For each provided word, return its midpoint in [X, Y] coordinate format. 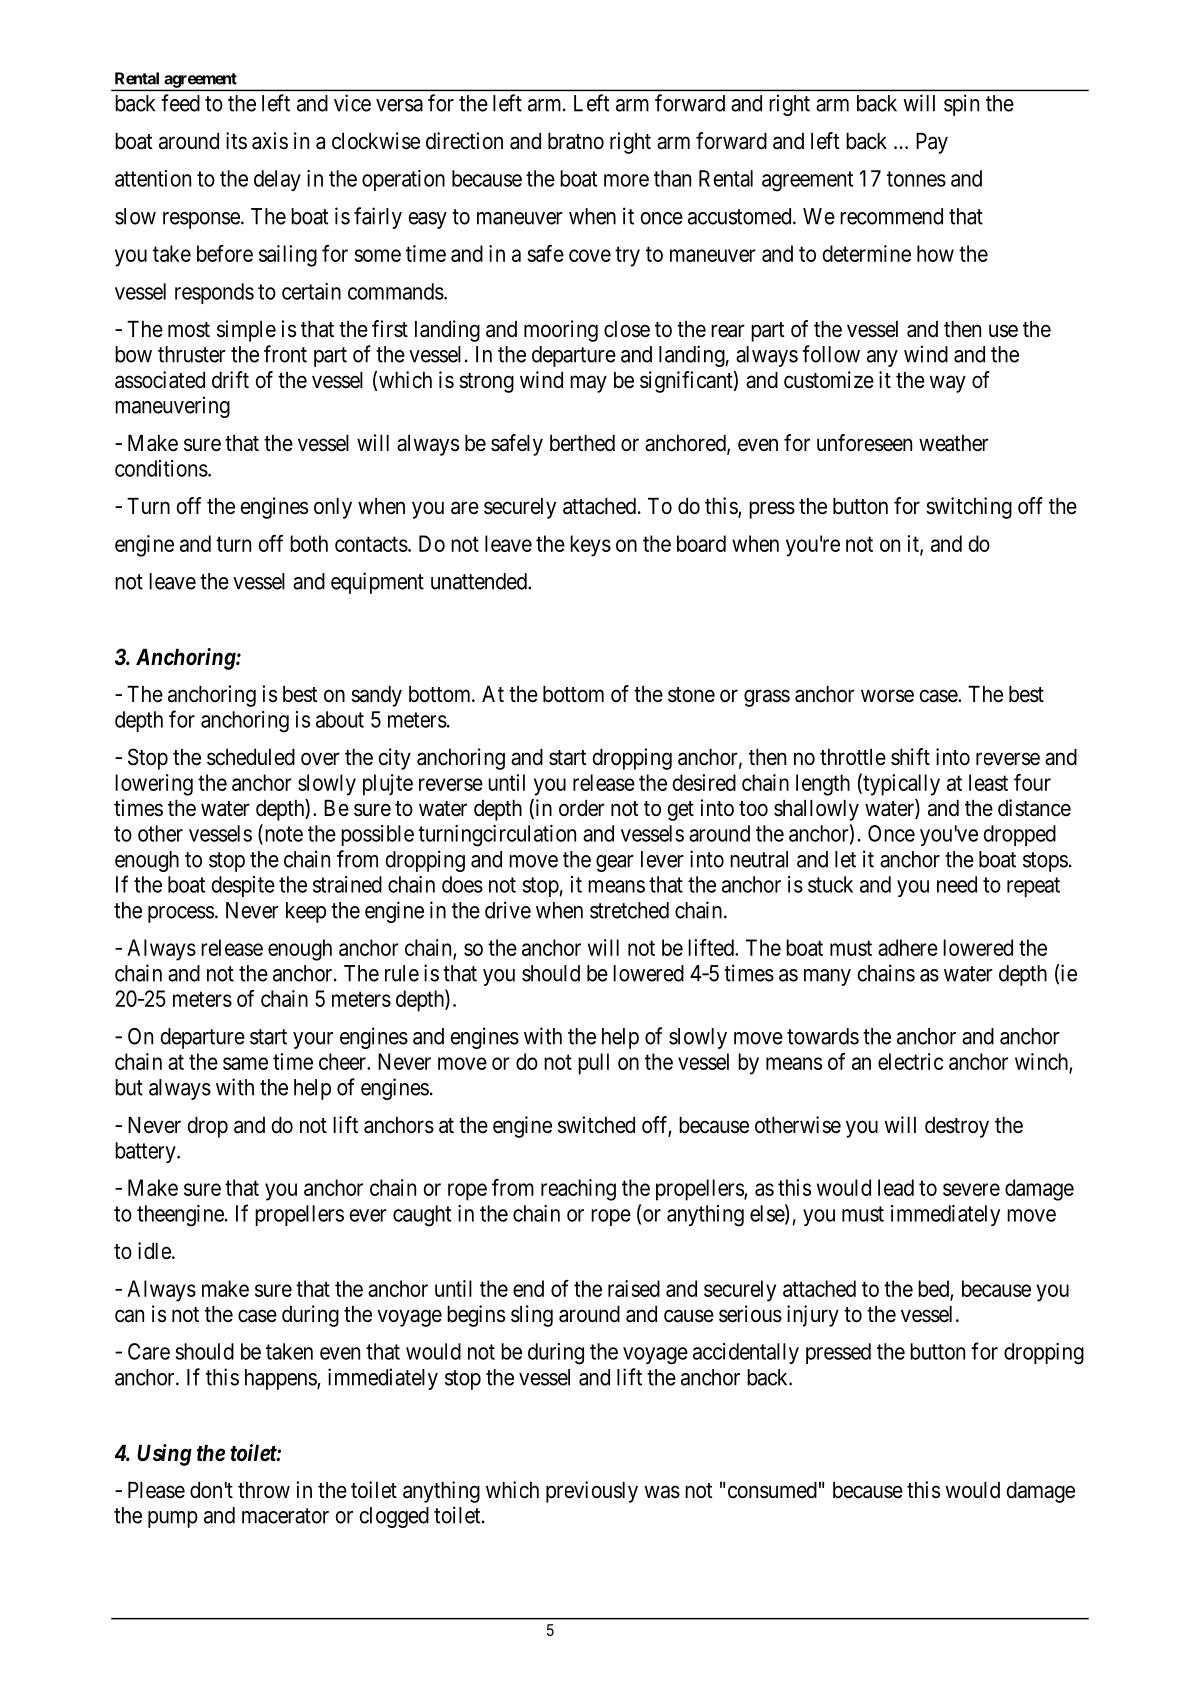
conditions [161, 468]
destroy [957, 1127]
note [282, 835]
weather [954, 443]
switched [596, 1125]
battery [146, 1152]
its [236, 141]
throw [264, 1490]
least [988, 782]
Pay [932, 143]
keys [590, 546]
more [626, 180]
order [582, 808]
